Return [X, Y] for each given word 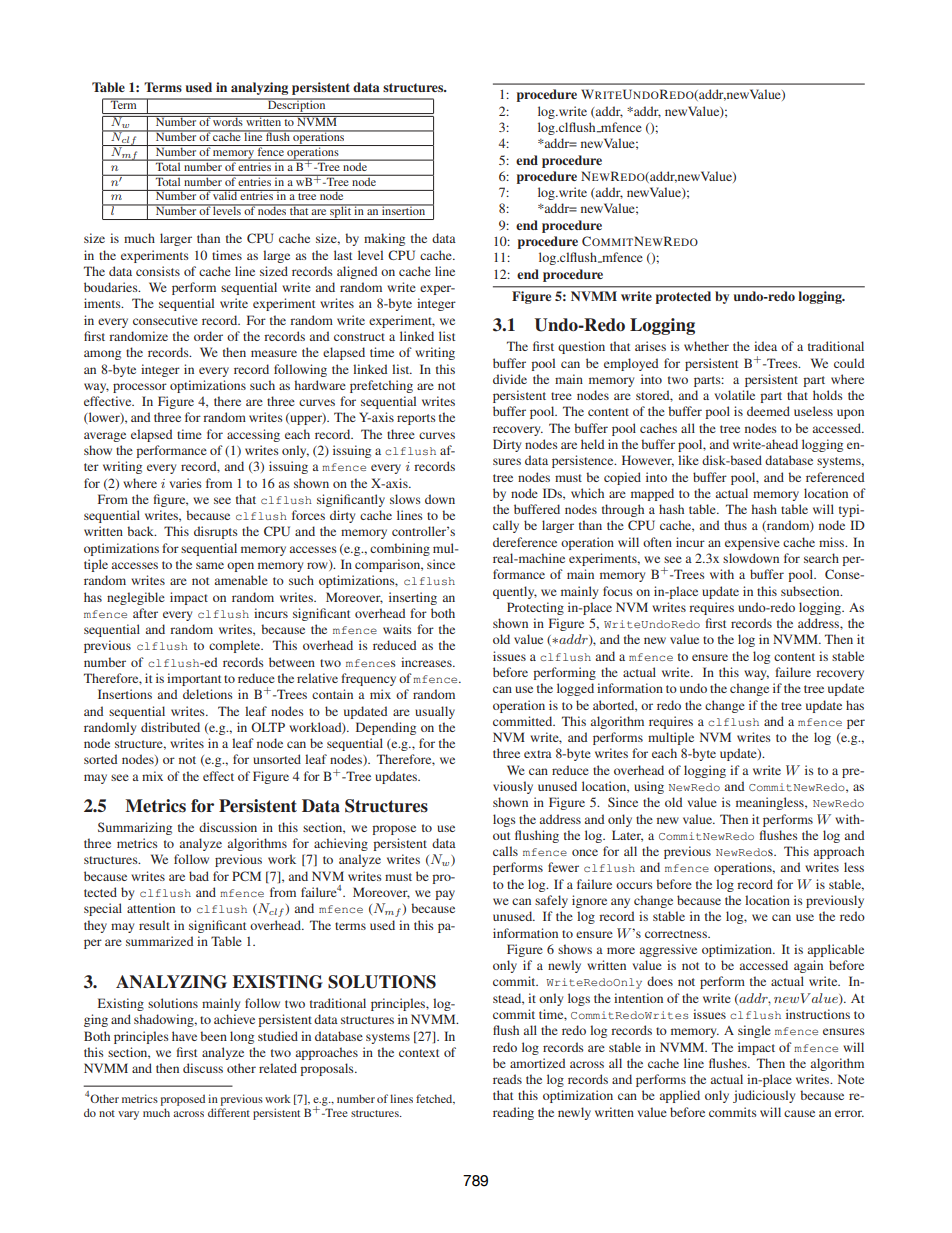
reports [416, 419]
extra [538, 754]
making [384, 239]
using [649, 787]
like [688, 460]
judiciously [764, 1096]
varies [186, 483]
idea [765, 346]
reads [507, 1079]
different [229, 1112]
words [228, 121]
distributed [170, 727]
